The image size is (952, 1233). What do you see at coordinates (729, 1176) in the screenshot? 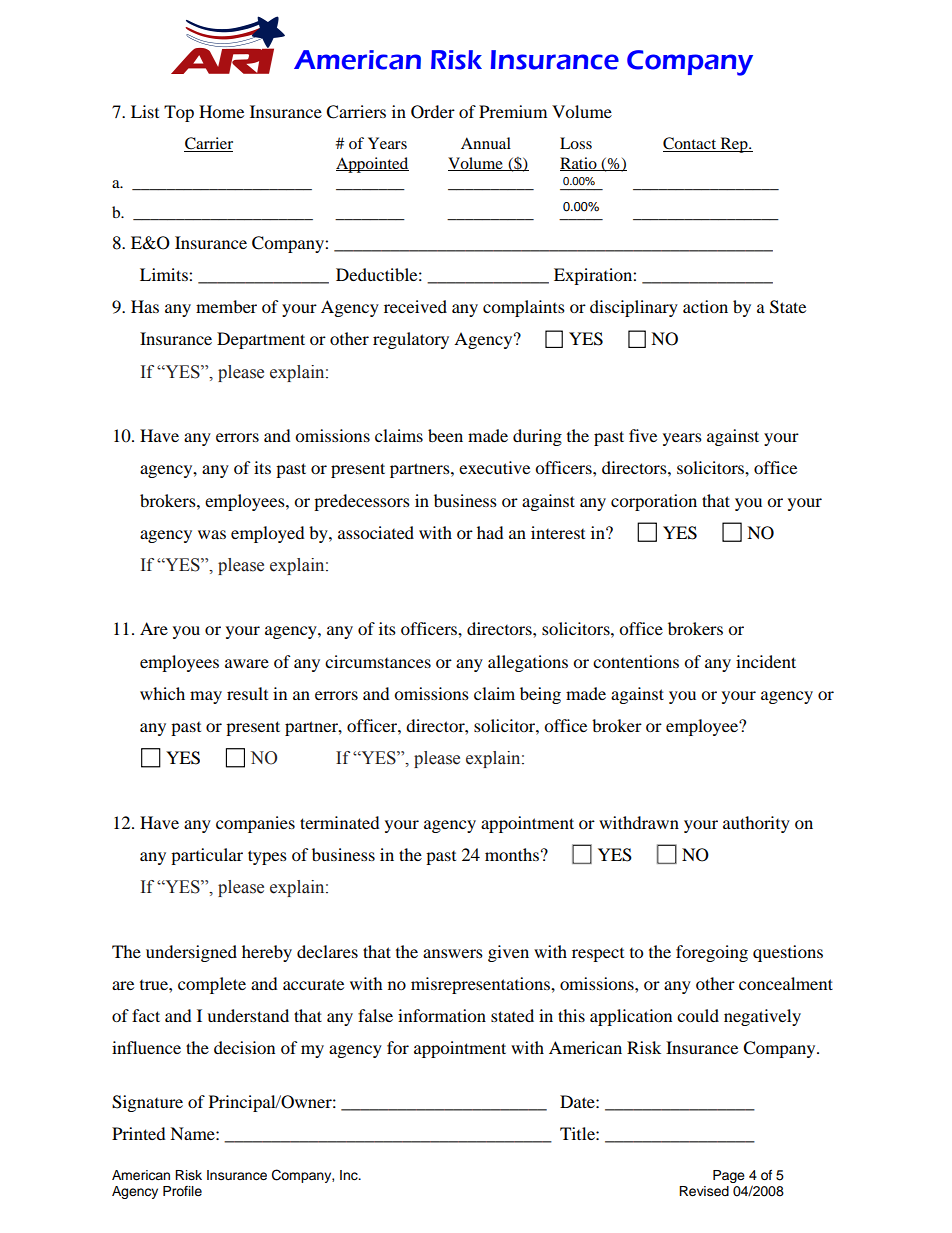
I see `Page` at bounding box center [729, 1176].
